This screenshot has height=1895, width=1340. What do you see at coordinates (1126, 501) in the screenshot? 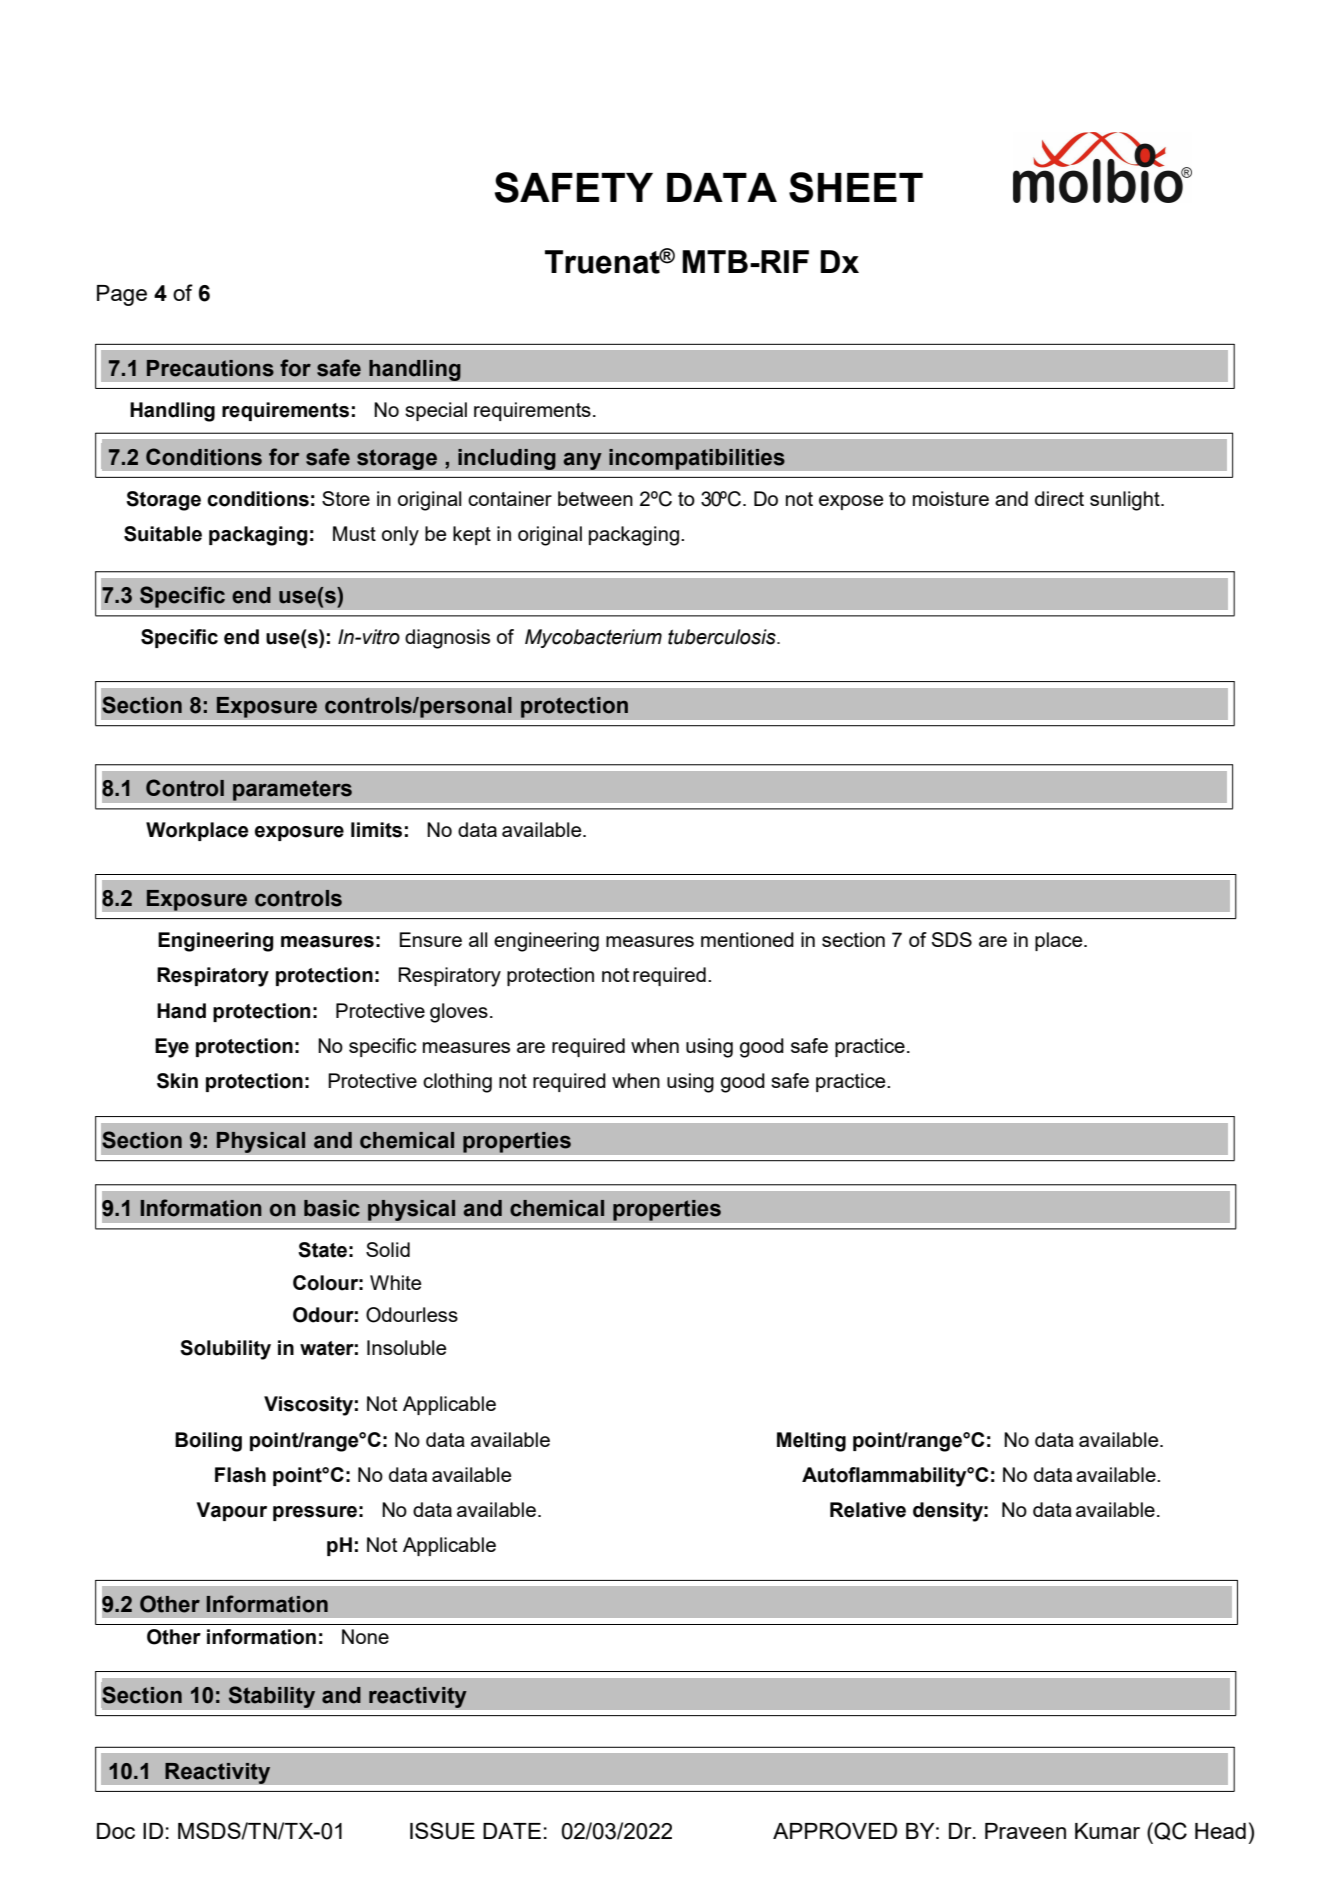
I see `sunlight` at bounding box center [1126, 501].
